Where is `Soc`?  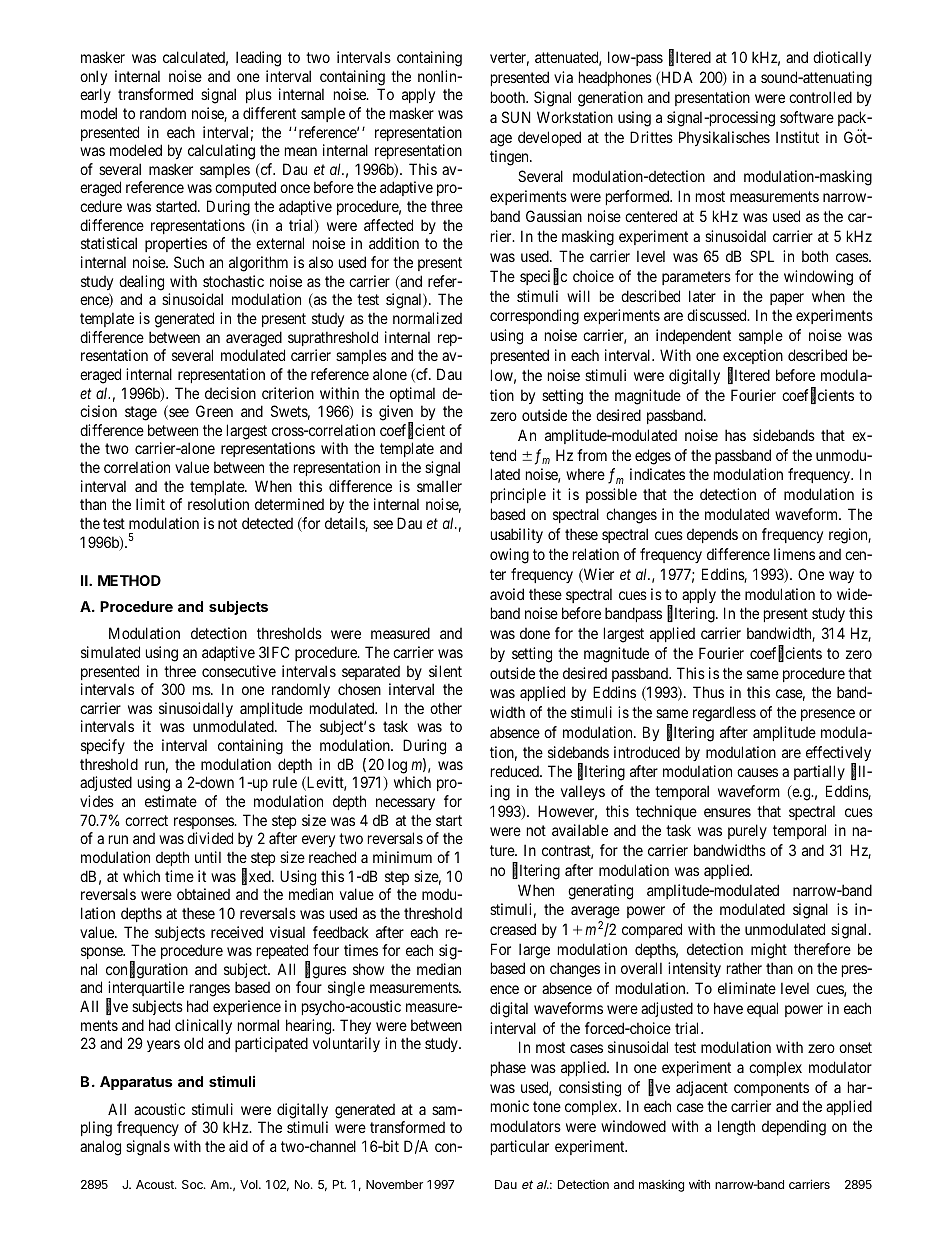 Soc is located at coordinates (193, 1184).
